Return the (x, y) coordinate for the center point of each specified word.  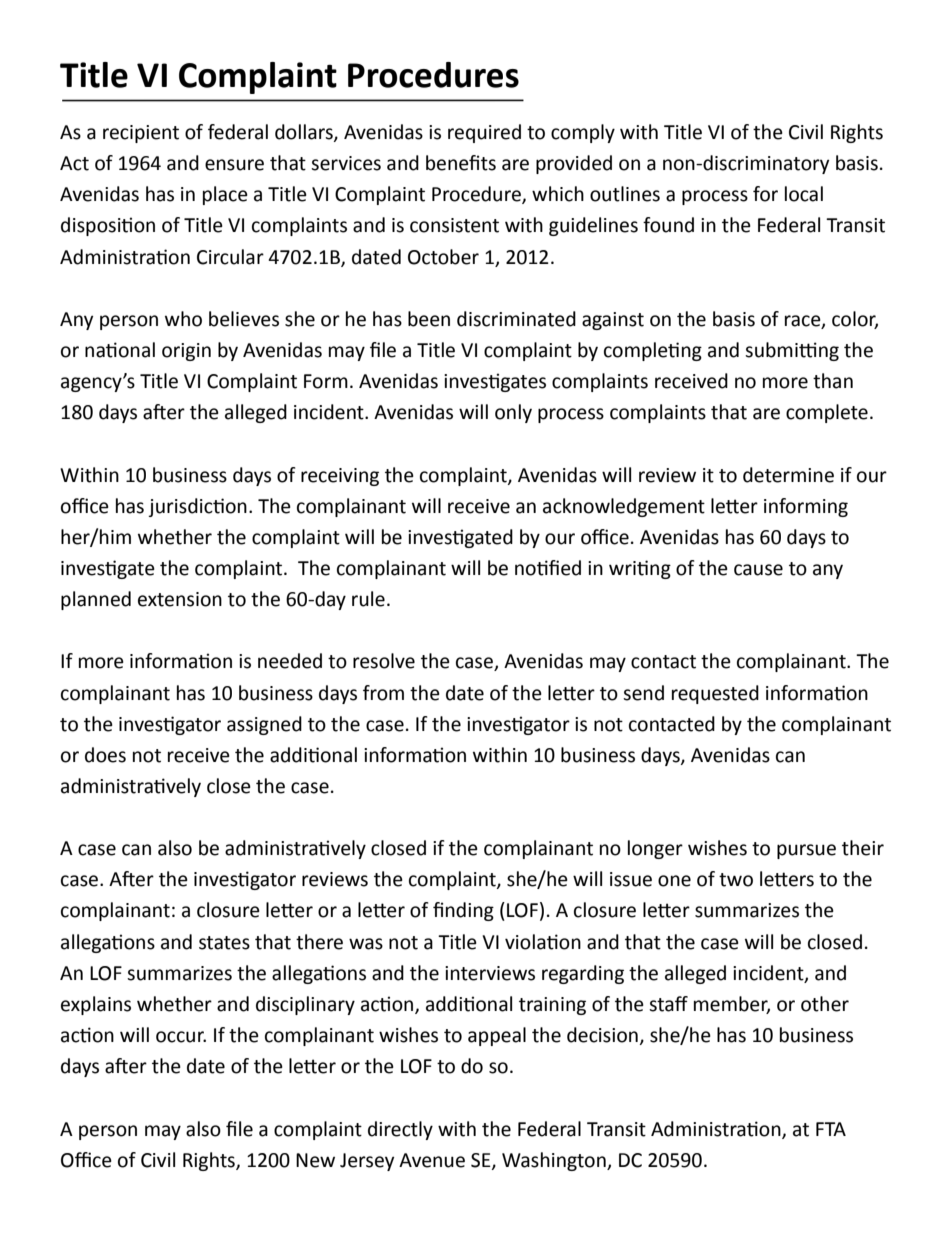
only (513, 413)
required (484, 133)
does (105, 755)
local (804, 194)
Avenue (432, 1160)
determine (788, 475)
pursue (806, 851)
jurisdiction (197, 507)
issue (631, 879)
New (315, 1160)
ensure (234, 165)
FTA (831, 1129)
